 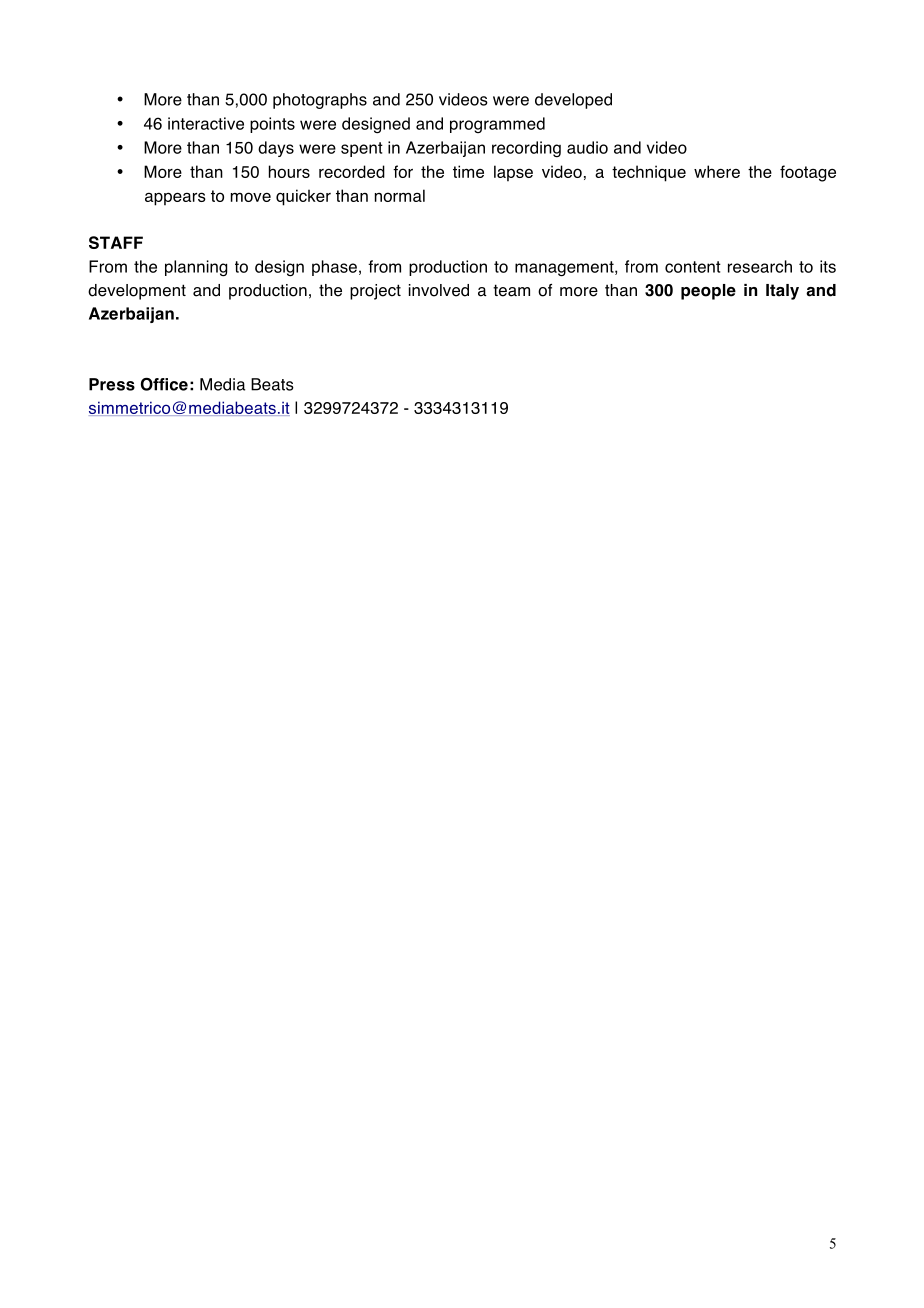 What do you see at coordinates (573, 101) in the document?
I see `developed` at bounding box center [573, 101].
